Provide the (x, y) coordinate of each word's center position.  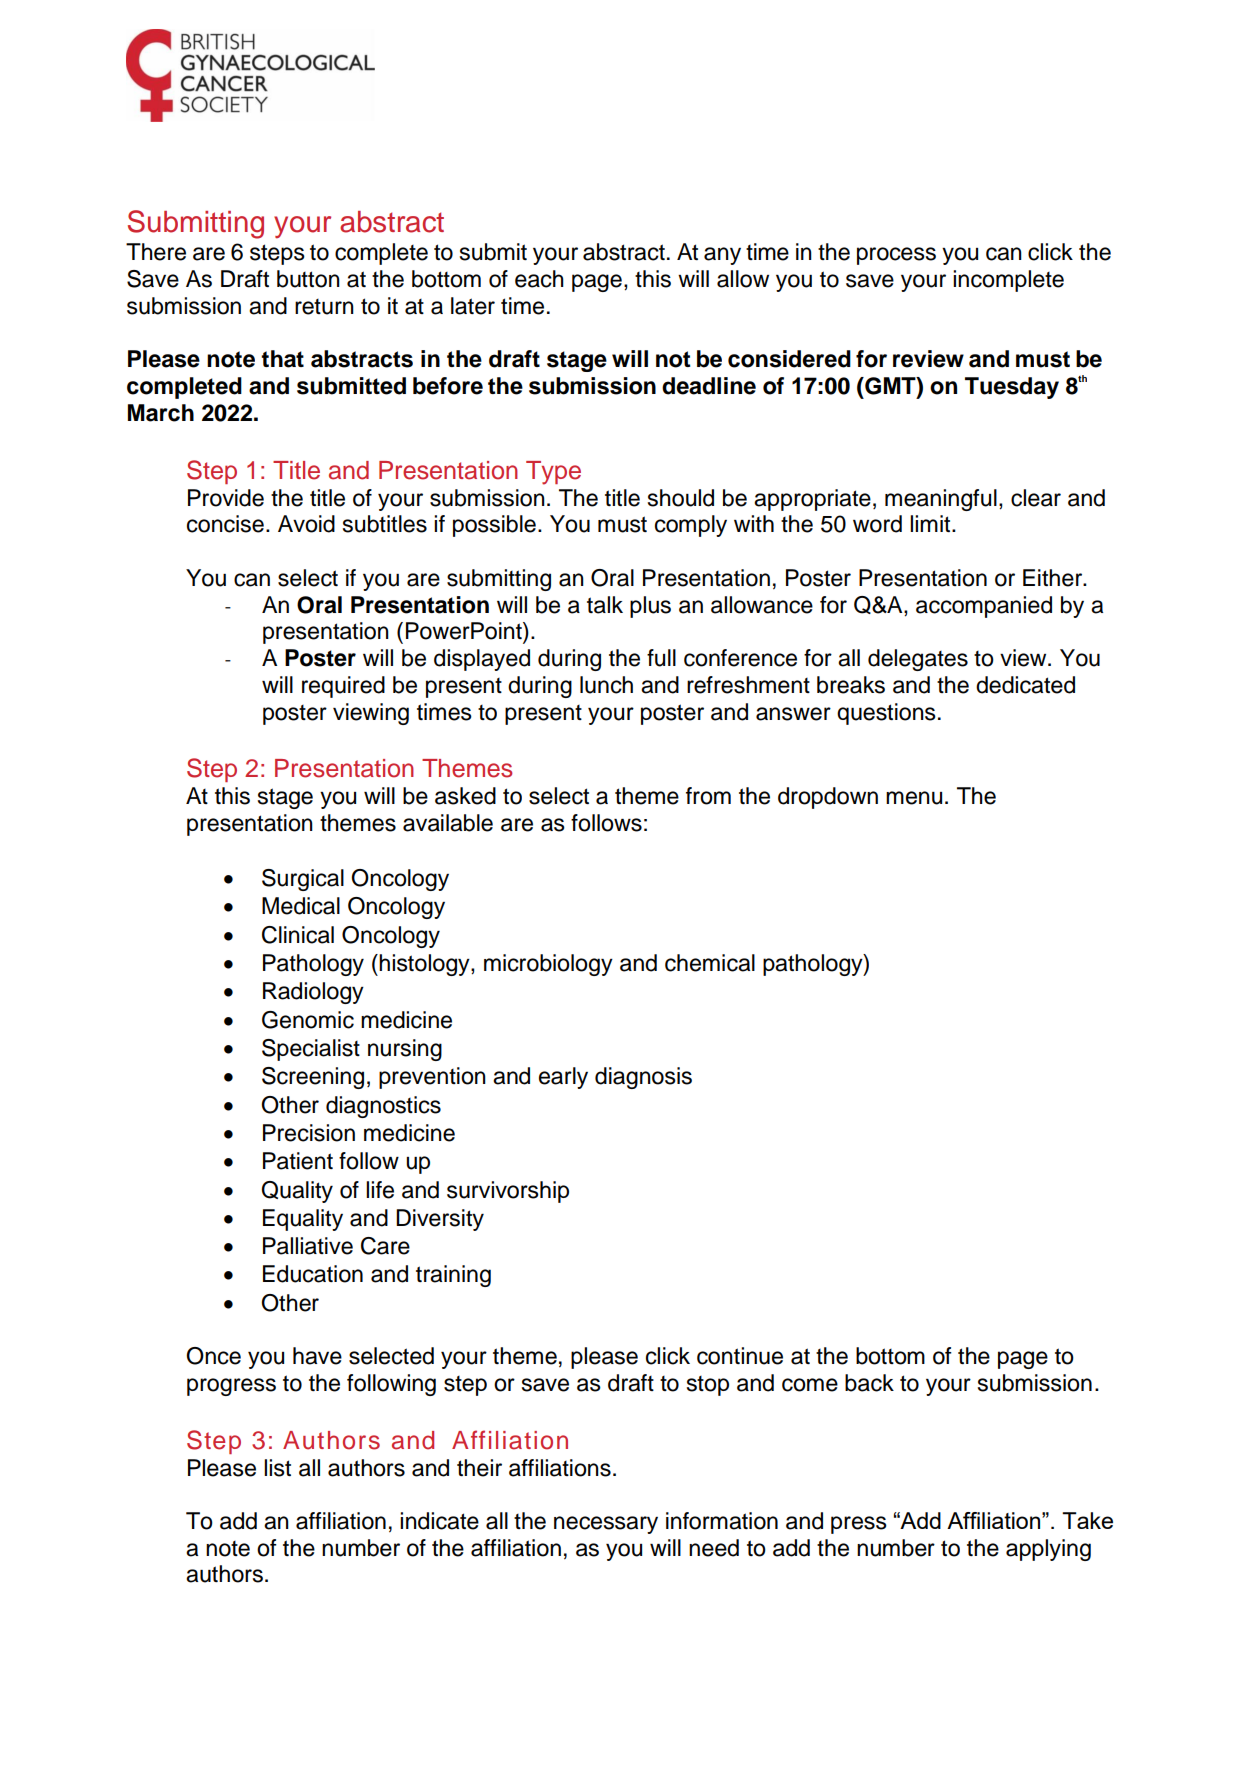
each (539, 279)
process (896, 256)
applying (1048, 1550)
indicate (439, 1521)
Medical (301, 906)
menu (914, 798)
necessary (606, 1525)
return (324, 307)
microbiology (548, 965)
